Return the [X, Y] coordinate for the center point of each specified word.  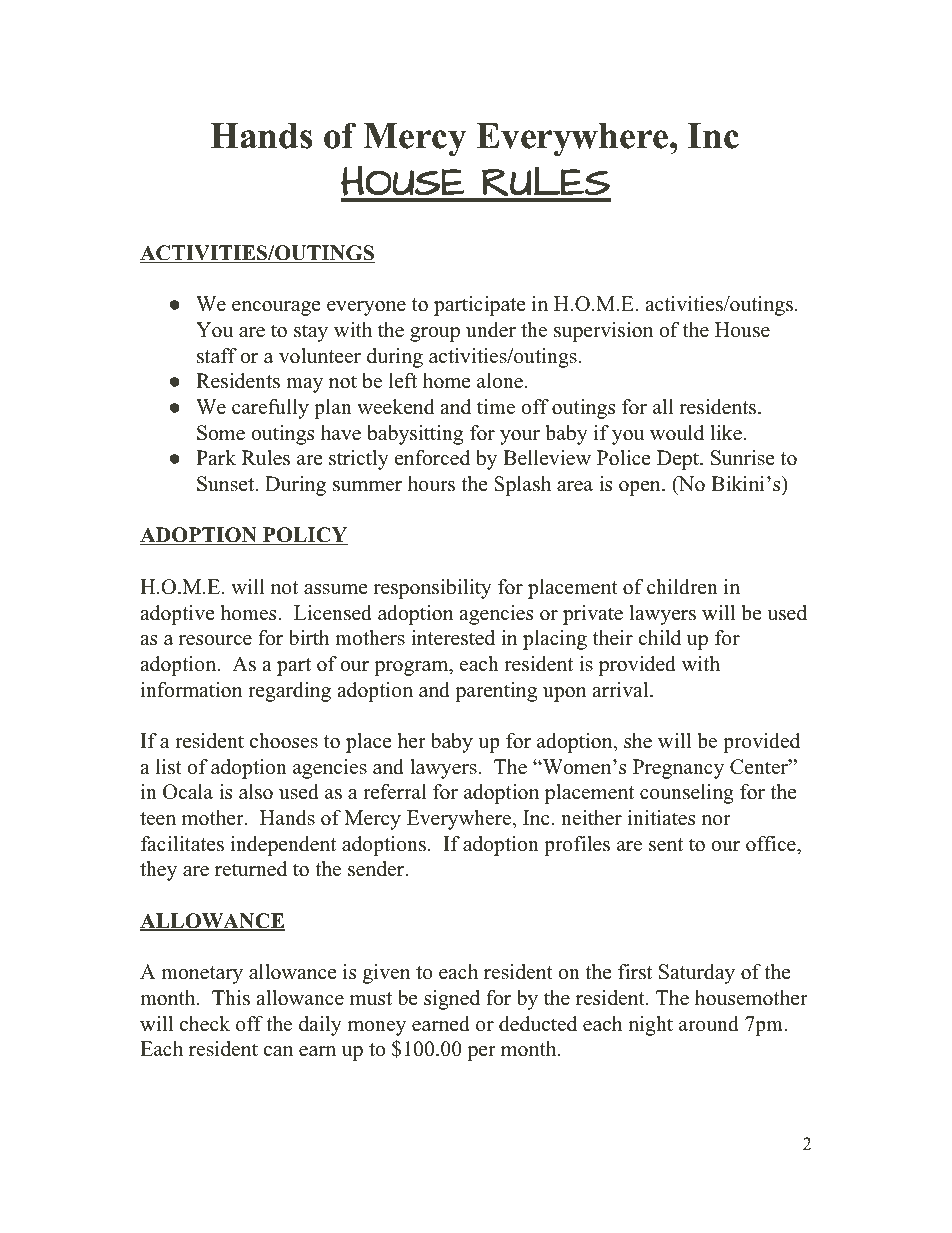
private [593, 615]
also [256, 792]
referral [395, 792]
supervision [603, 332]
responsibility [432, 589]
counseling [687, 794]
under [491, 330]
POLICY [304, 536]
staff [217, 356]
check [205, 1024]
